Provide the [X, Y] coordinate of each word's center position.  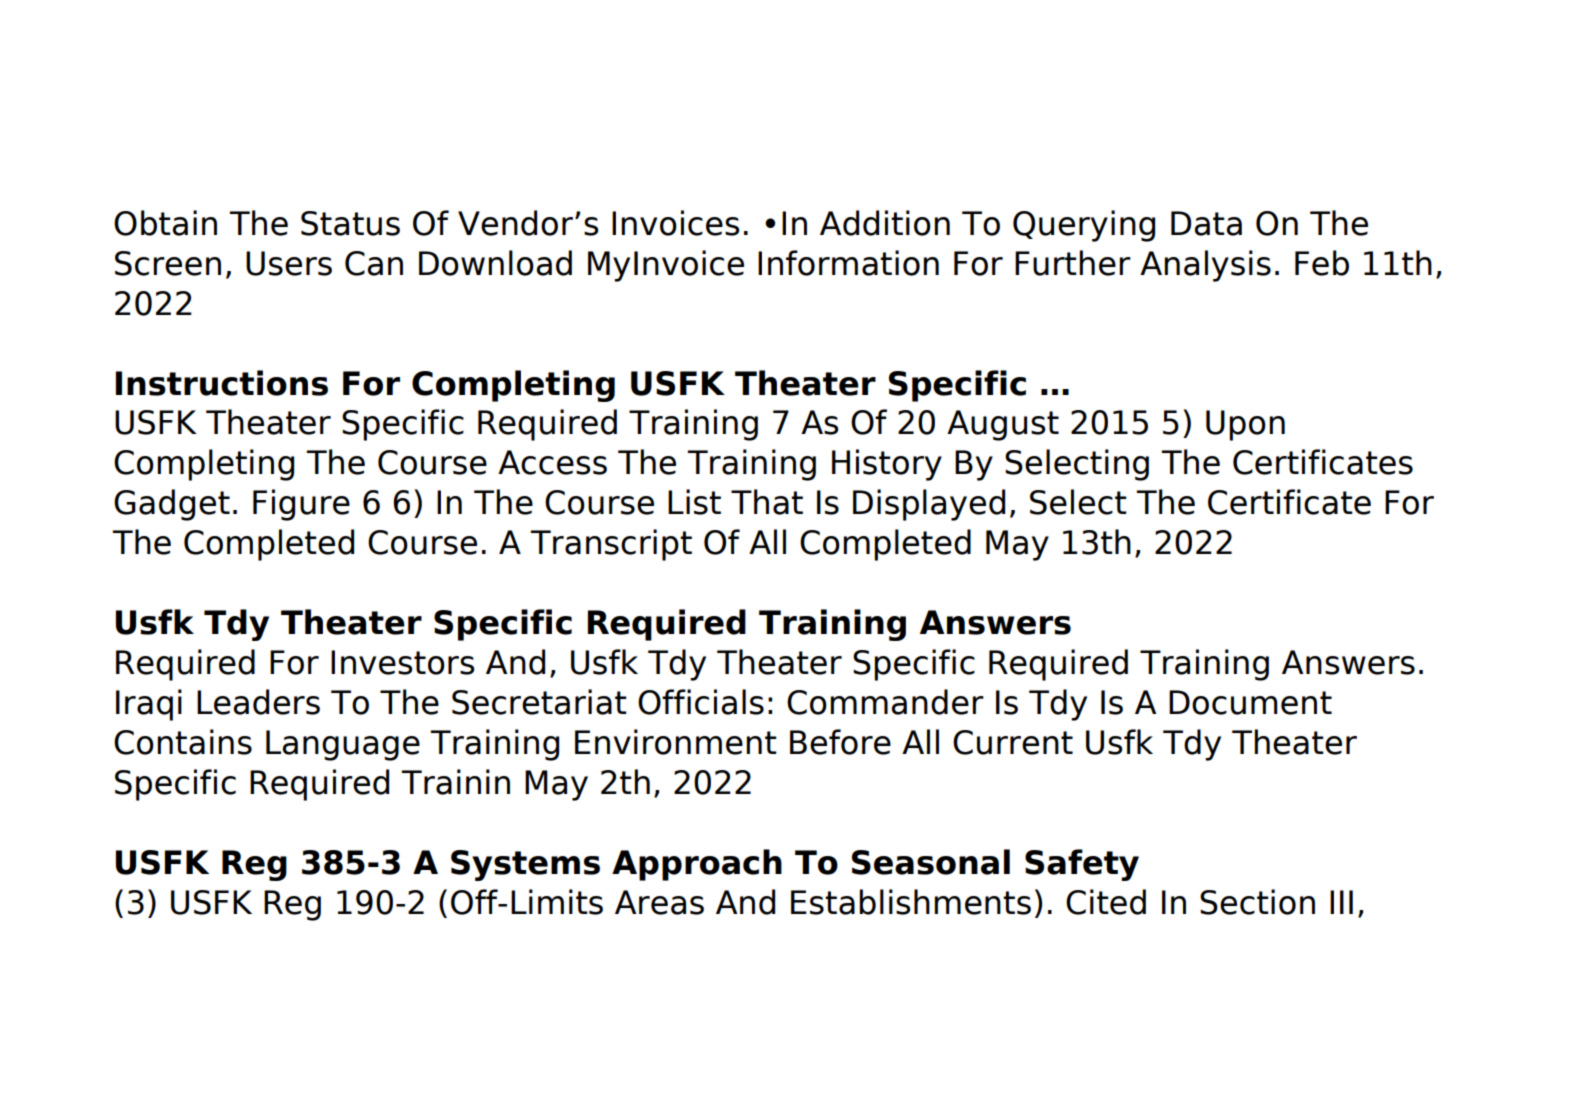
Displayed [929, 505]
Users [289, 263]
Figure [301, 505]
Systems [525, 865]
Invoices [676, 223]
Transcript [611, 545]
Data [1206, 223]
